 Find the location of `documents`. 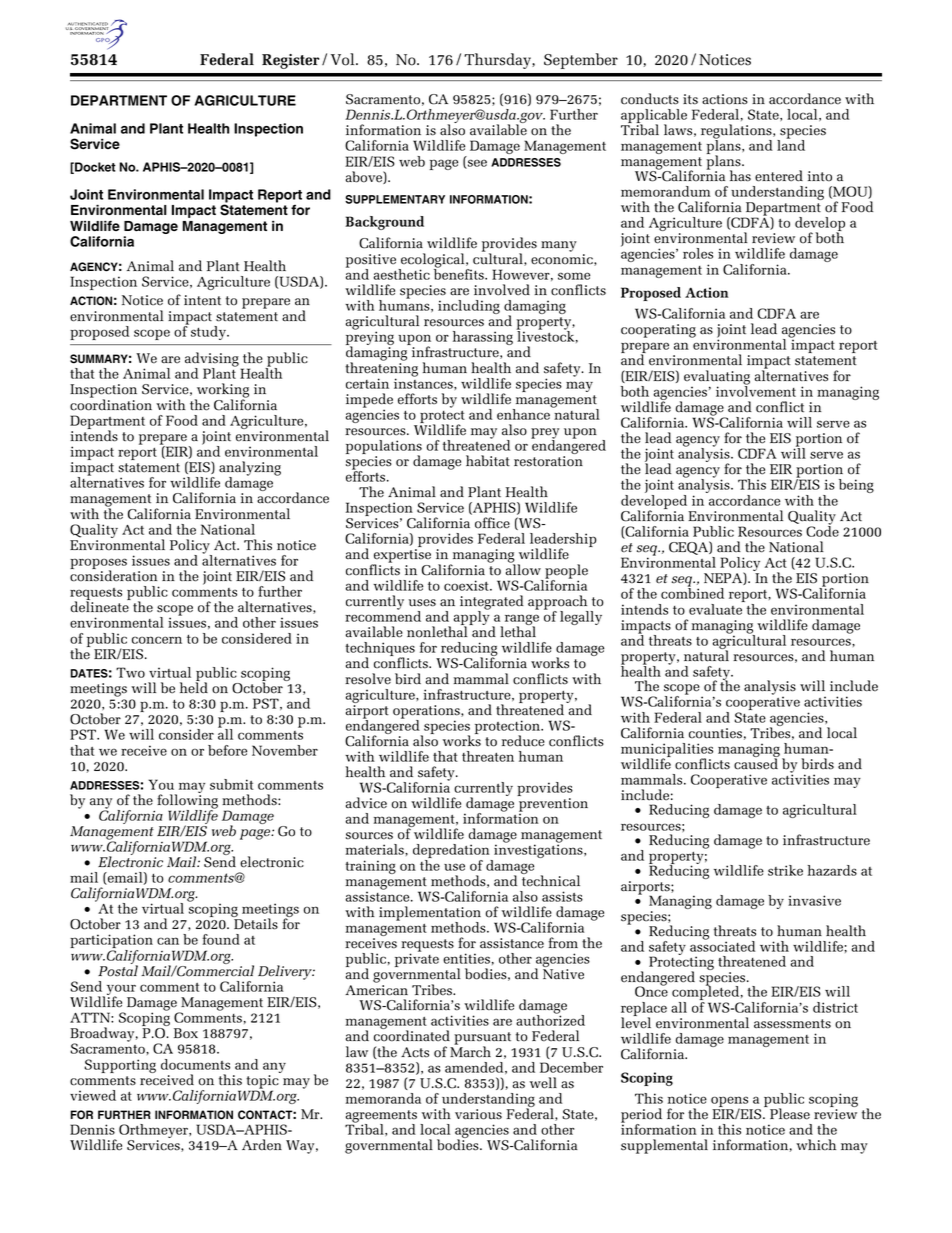

documents is located at coordinates (195, 1064).
